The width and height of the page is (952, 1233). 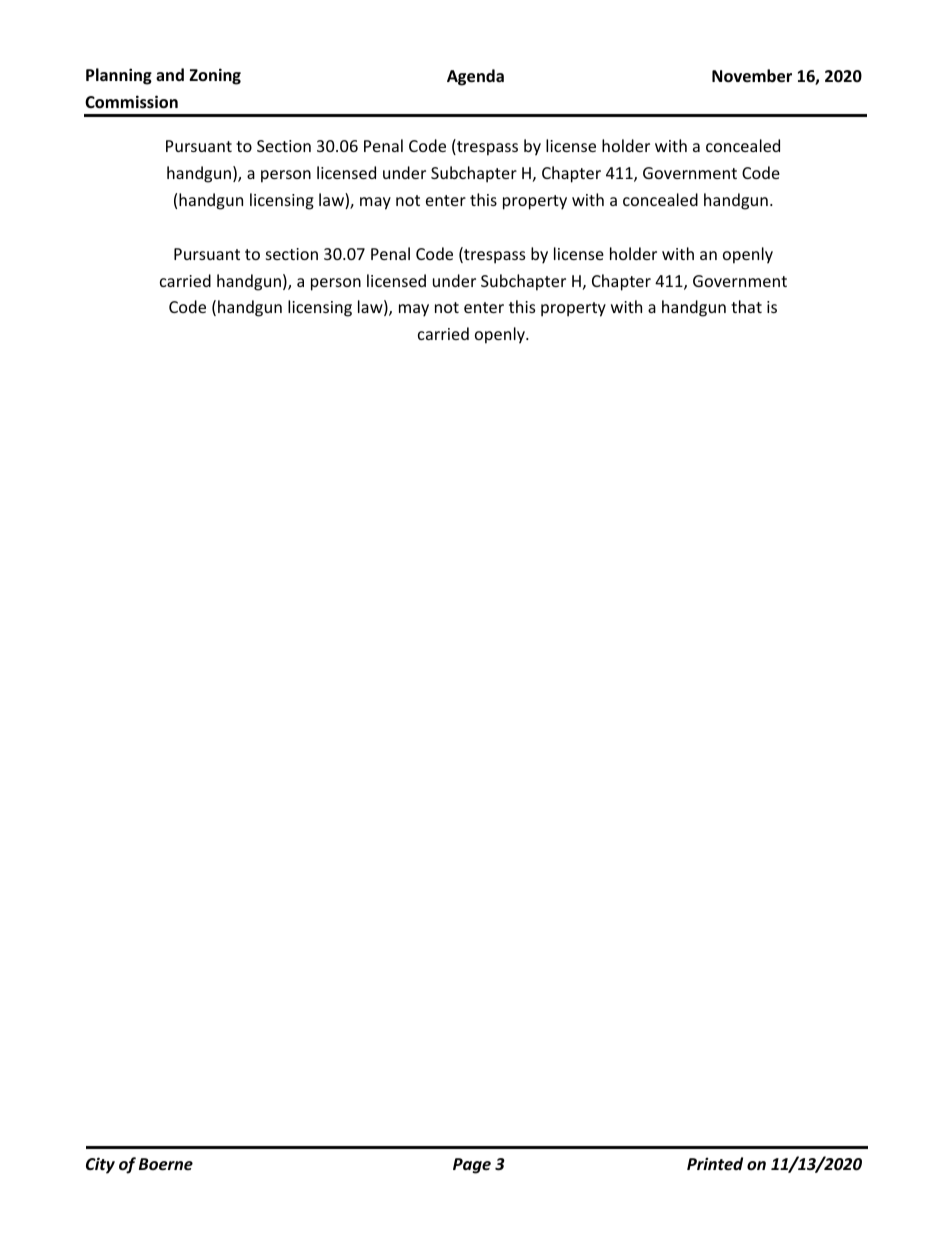 What do you see at coordinates (752, 76) in the page?
I see `November` at bounding box center [752, 76].
